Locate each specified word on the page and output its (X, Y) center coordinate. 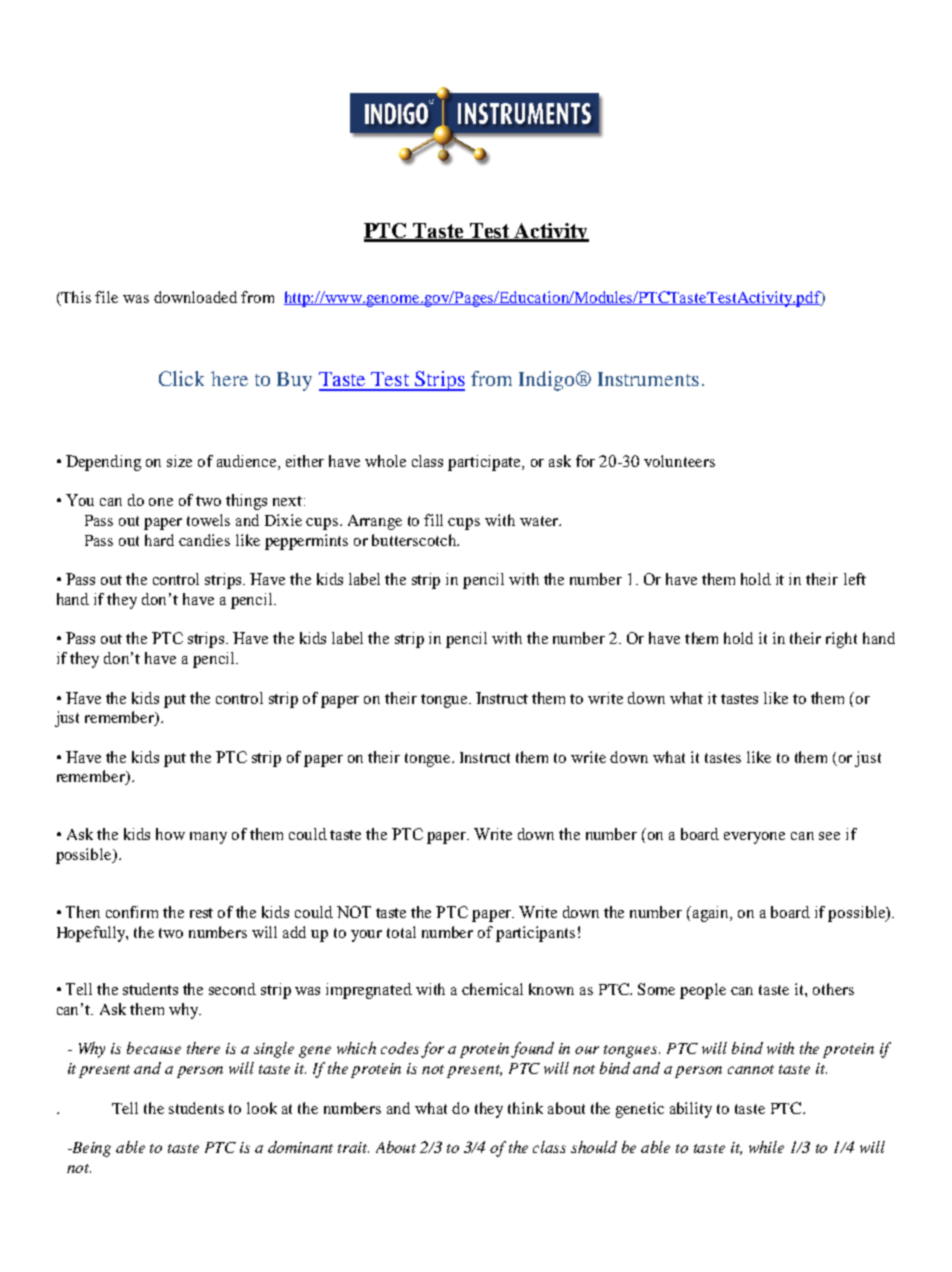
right (841, 640)
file (106, 297)
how (170, 834)
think (525, 1108)
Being (90, 1149)
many (208, 838)
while (766, 1147)
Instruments (648, 379)
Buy (294, 381)
